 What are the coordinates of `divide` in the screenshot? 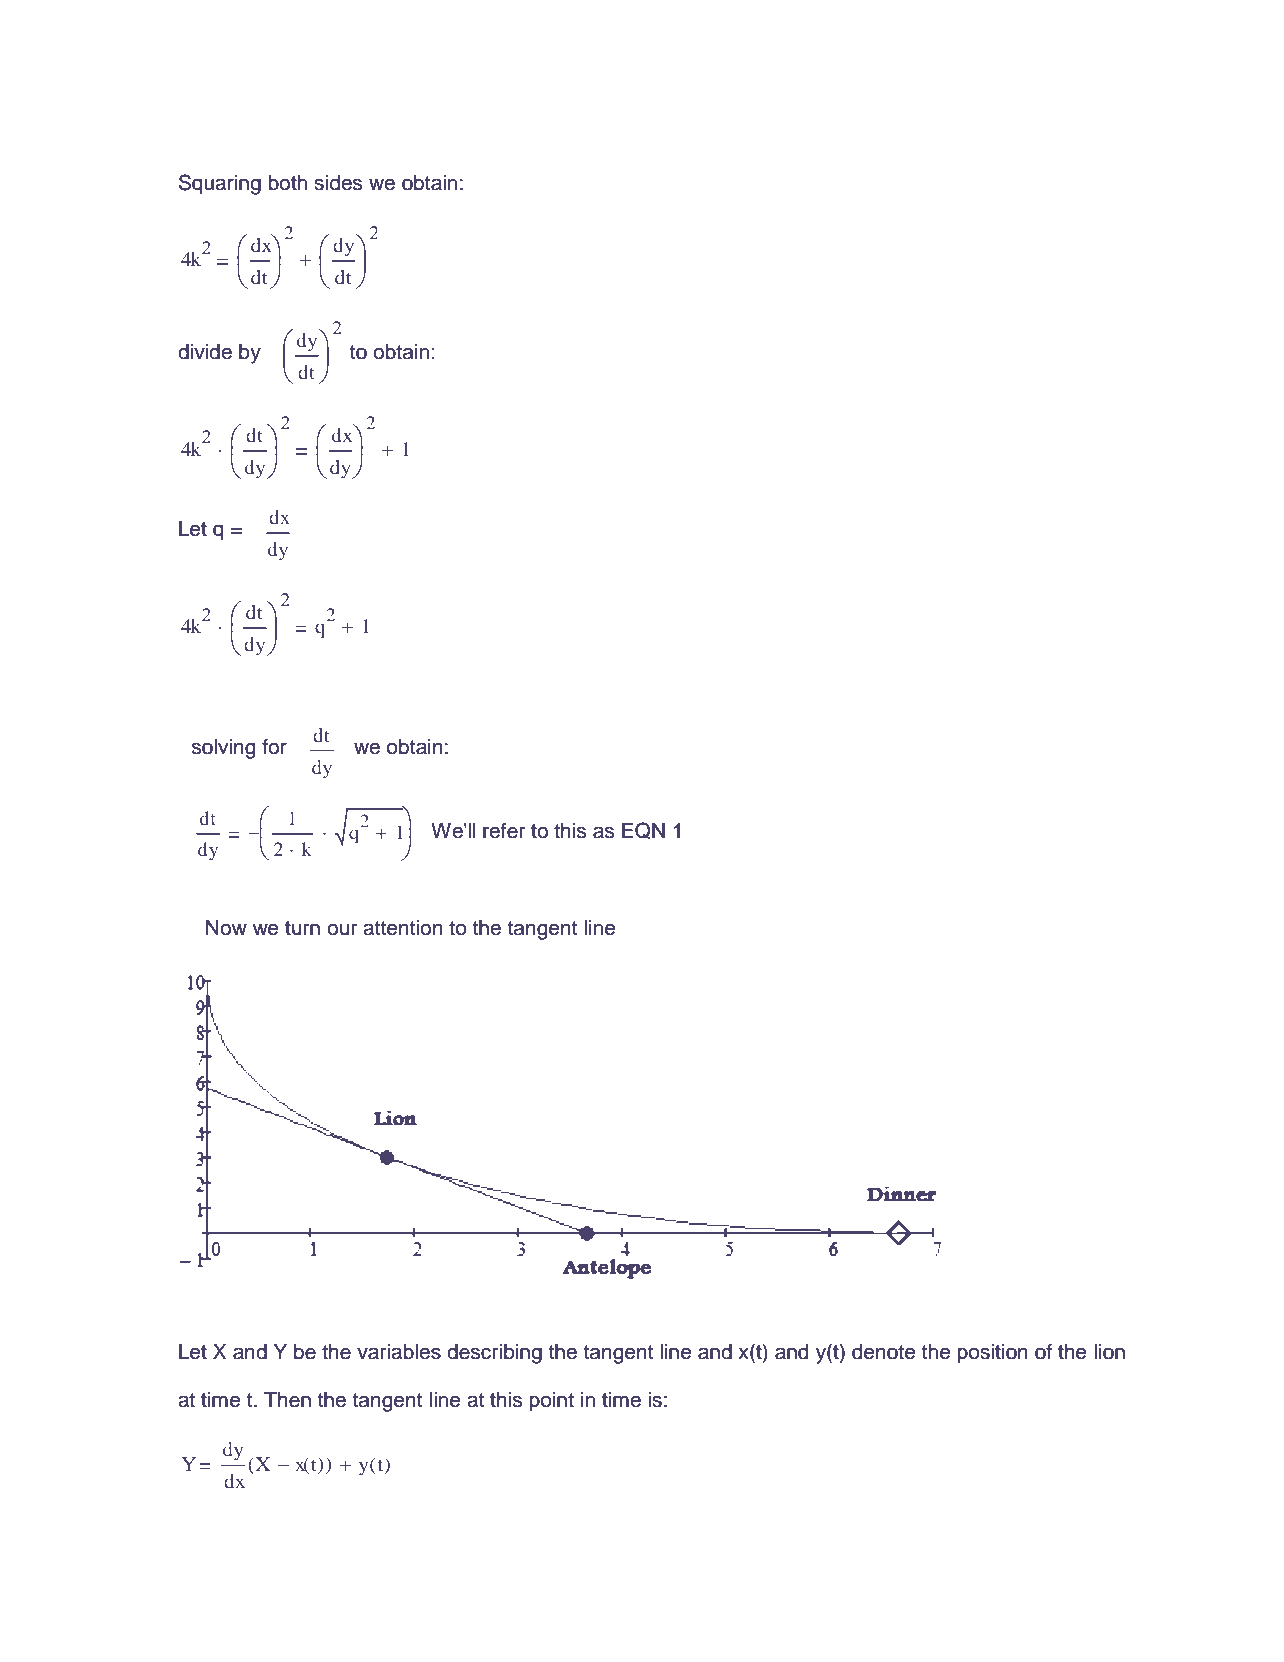 It's located at (205, 352).
